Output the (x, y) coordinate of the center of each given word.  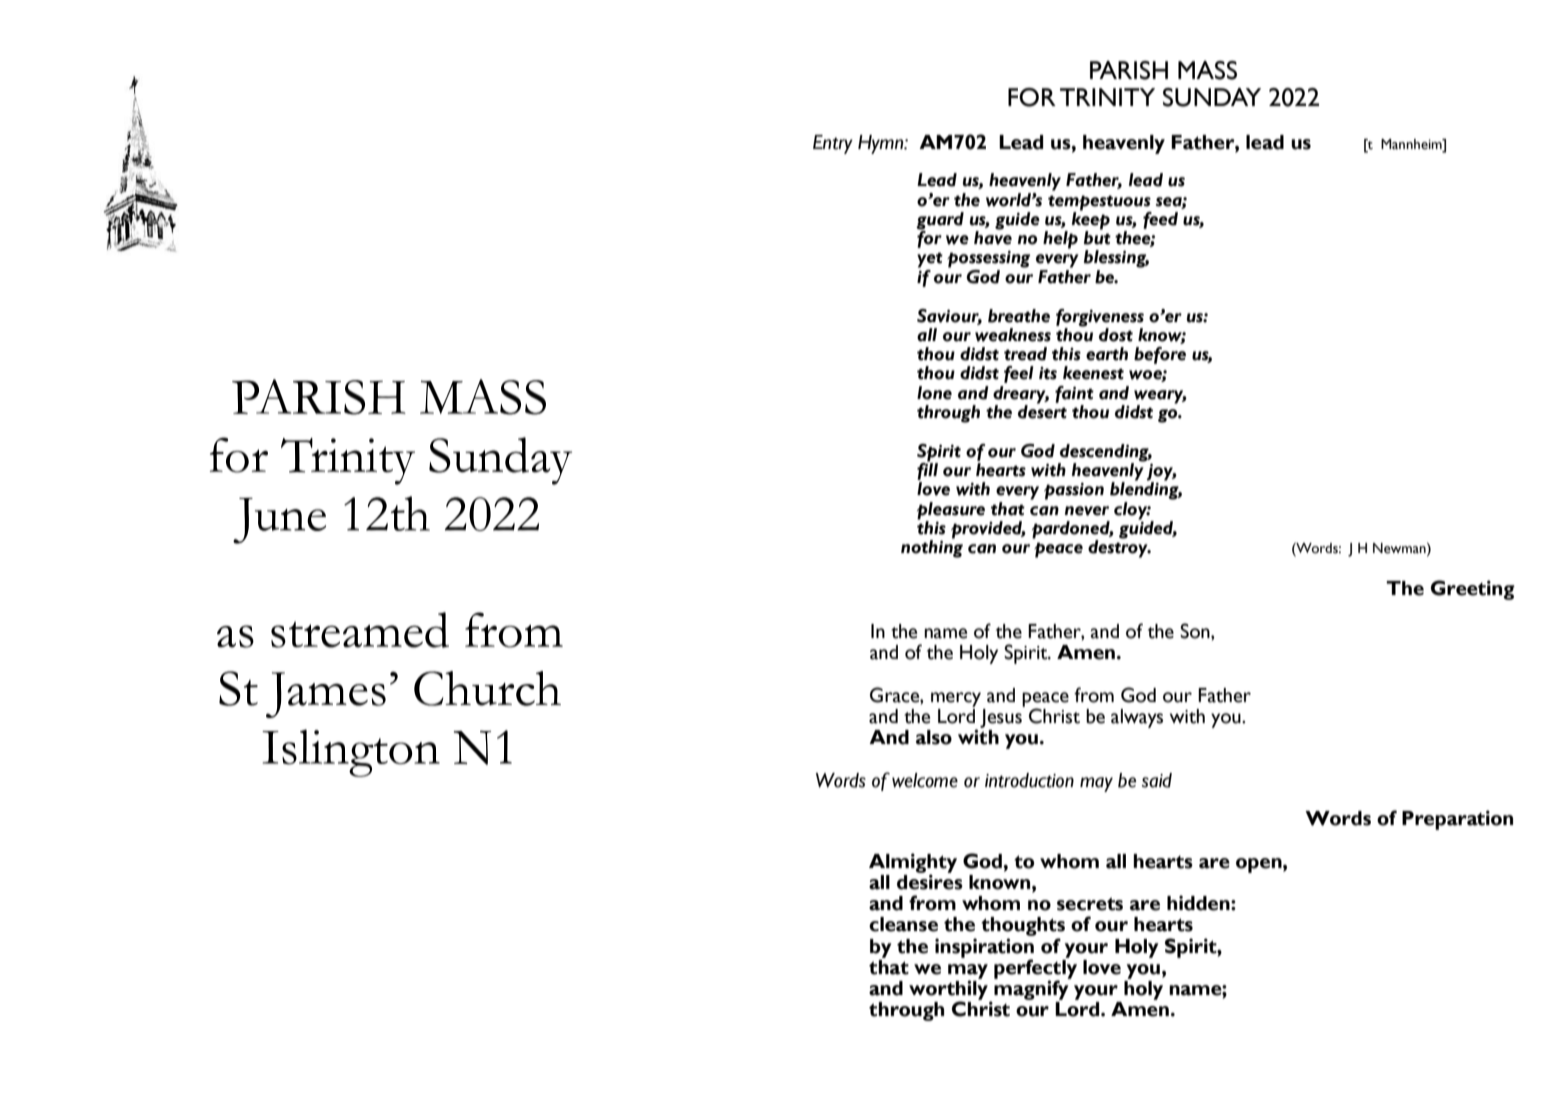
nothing (932, 548)
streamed (360, 630)
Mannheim (1412, 144)
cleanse (903, 924)
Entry (833, 144)
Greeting (1473, 590)
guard (940, 221)
